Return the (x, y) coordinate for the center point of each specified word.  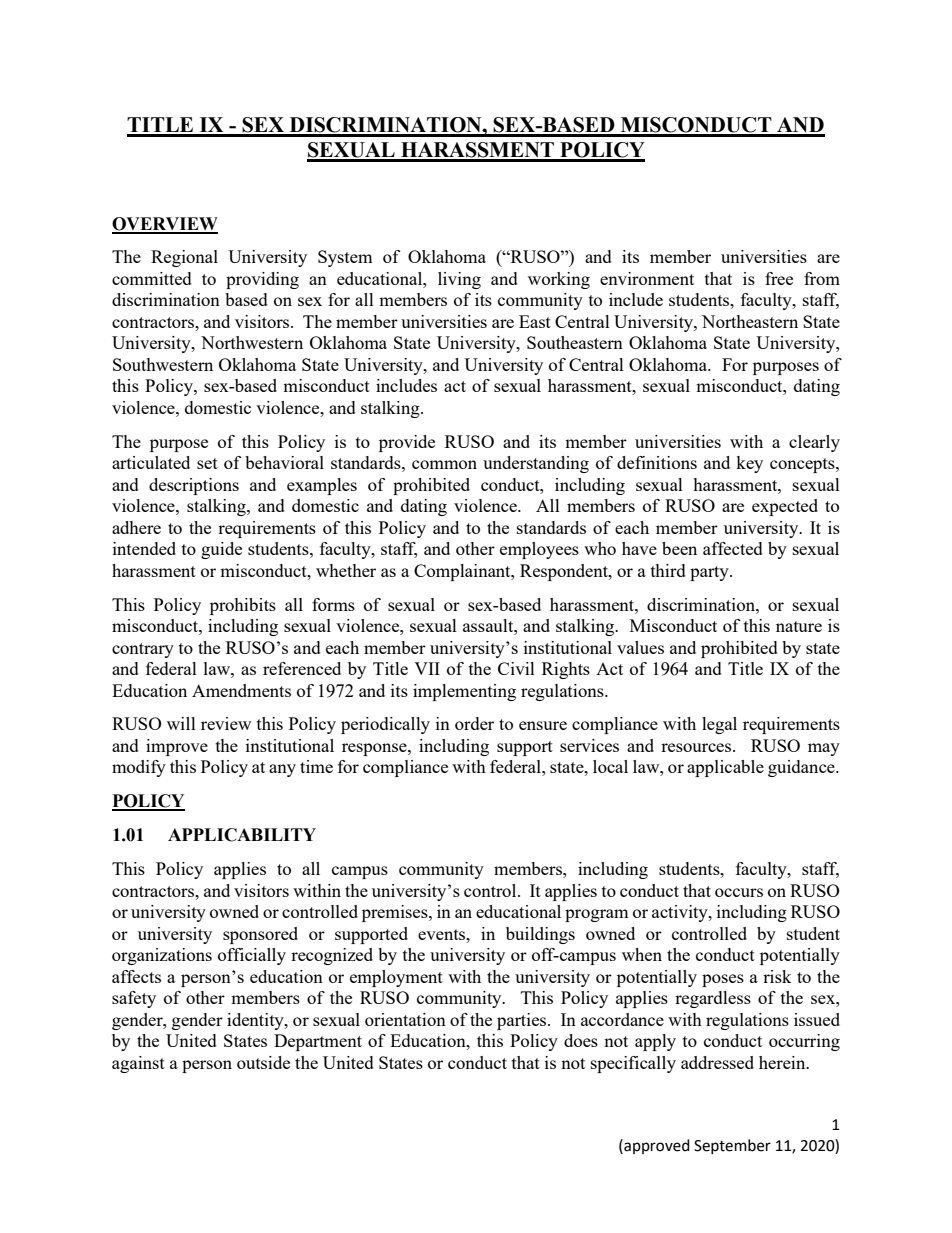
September (732, 1146)
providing (262, 280)
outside (263, 1062)
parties (523, 1021)
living (459, 280)
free (779, 278)
